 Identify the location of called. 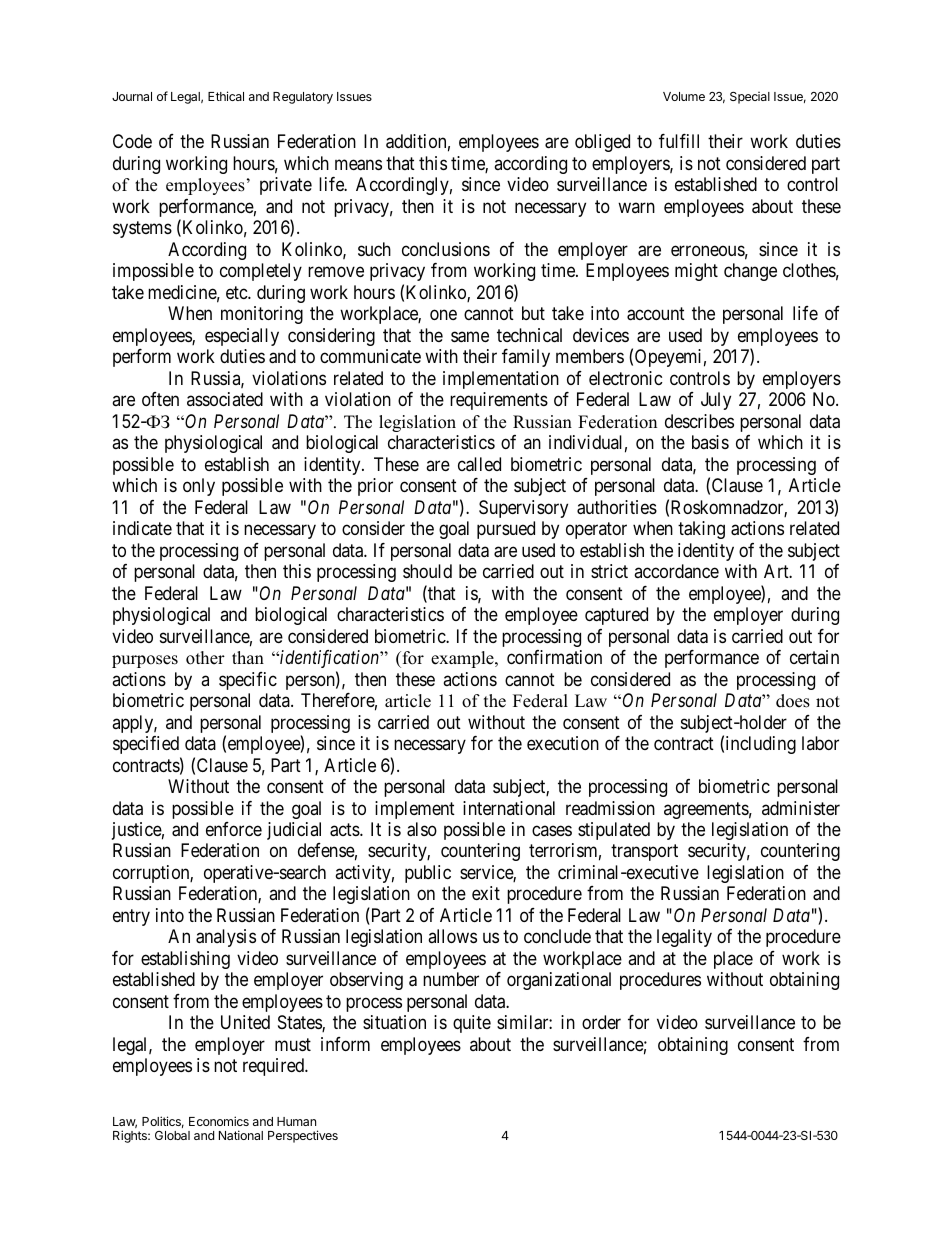
(479, 464).
